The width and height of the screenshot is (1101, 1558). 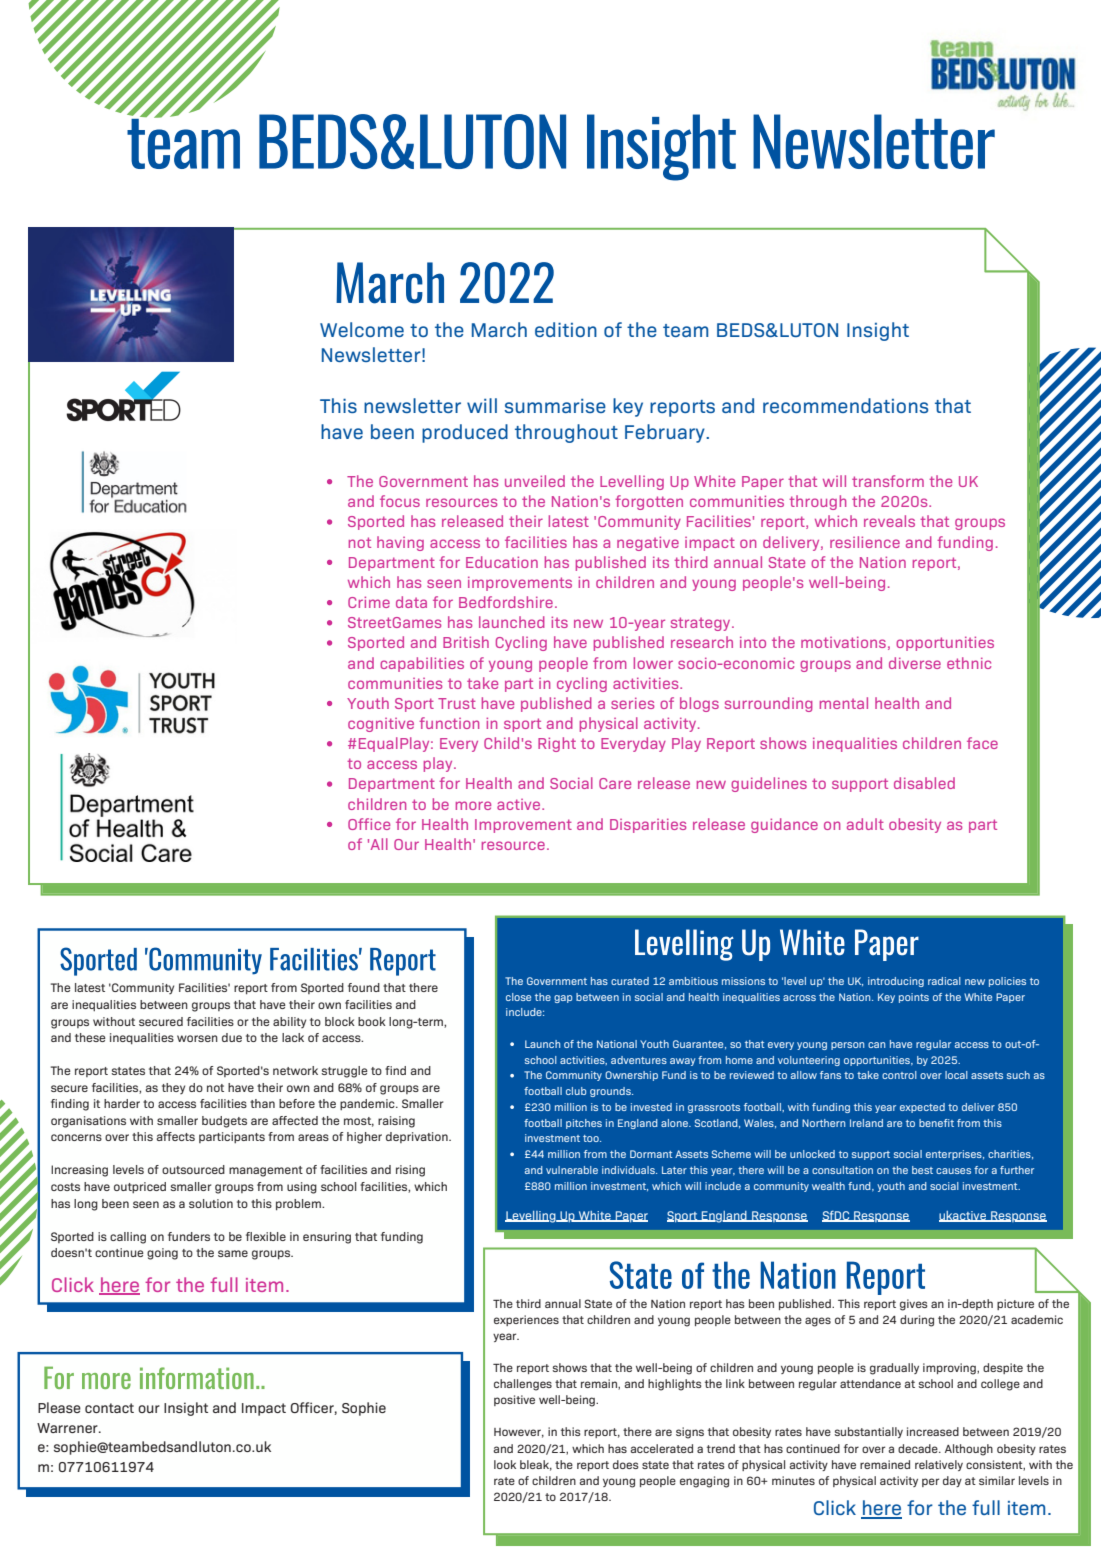 What do you see at coordinates (572, 1170) in the screenshot?
I see `vulnerable` at bounding box center [572, 1170].
